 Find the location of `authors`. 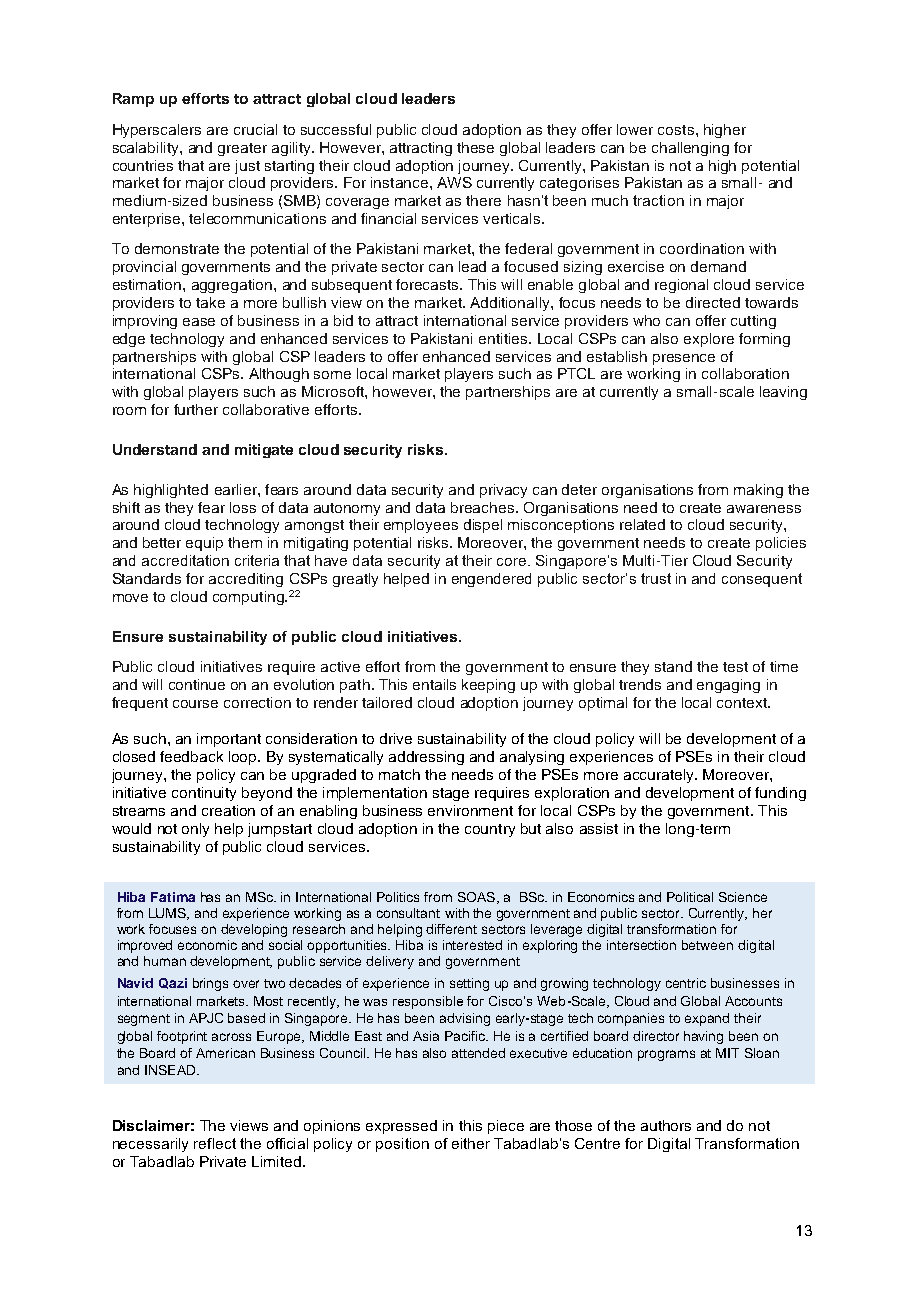

authors is located at coordinates (666, 1125).
